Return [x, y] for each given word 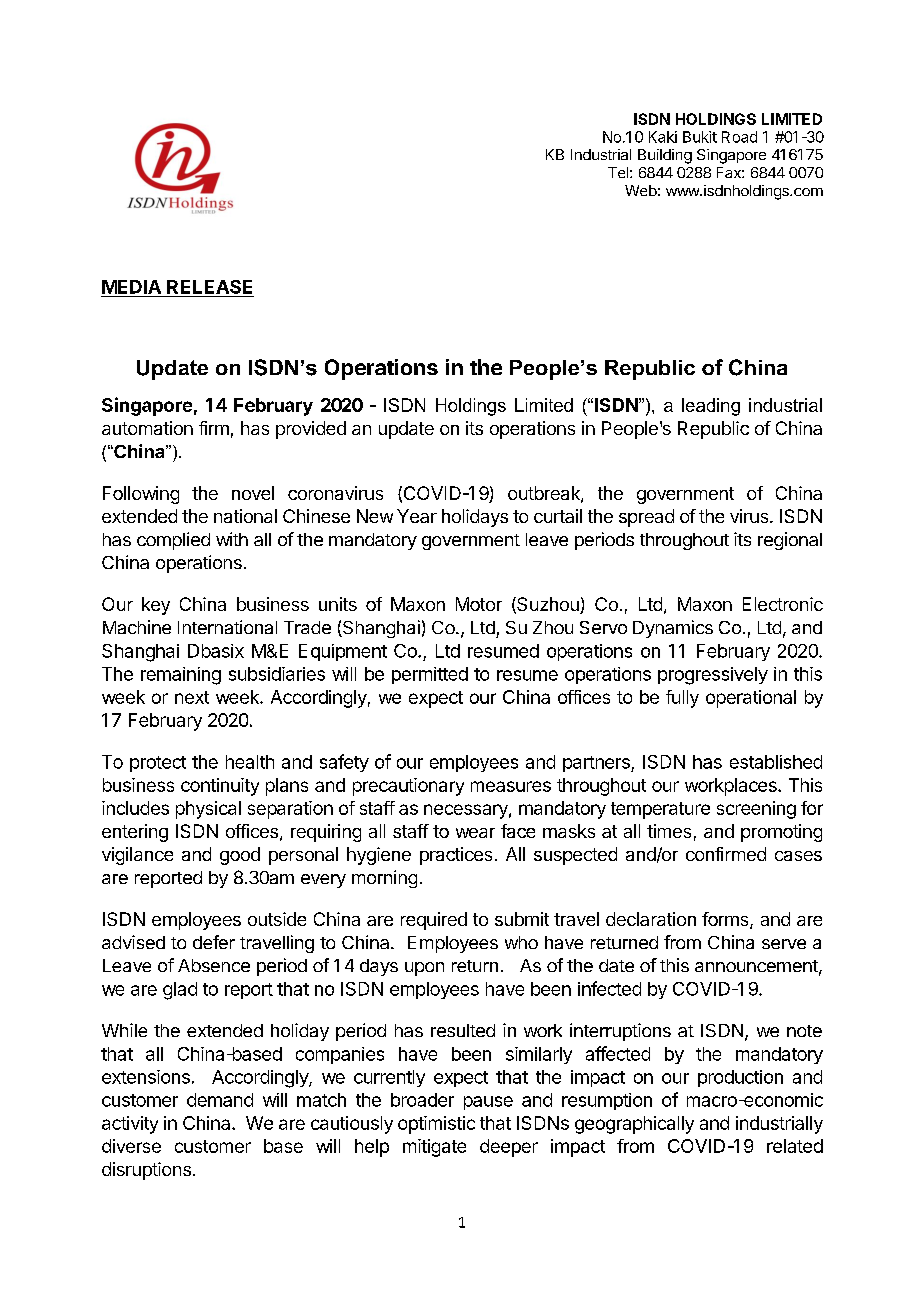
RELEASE [209, 287]
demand [220, 1100]
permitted [430, 675]
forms [726, 920]
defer [214, 942]
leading [711, 407]
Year [417, 516]
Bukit [700, 137]
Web [641, 190]
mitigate [434, 1148]
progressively [713, 676]
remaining [181, 676]
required [434, 921]
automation [147, 428]
